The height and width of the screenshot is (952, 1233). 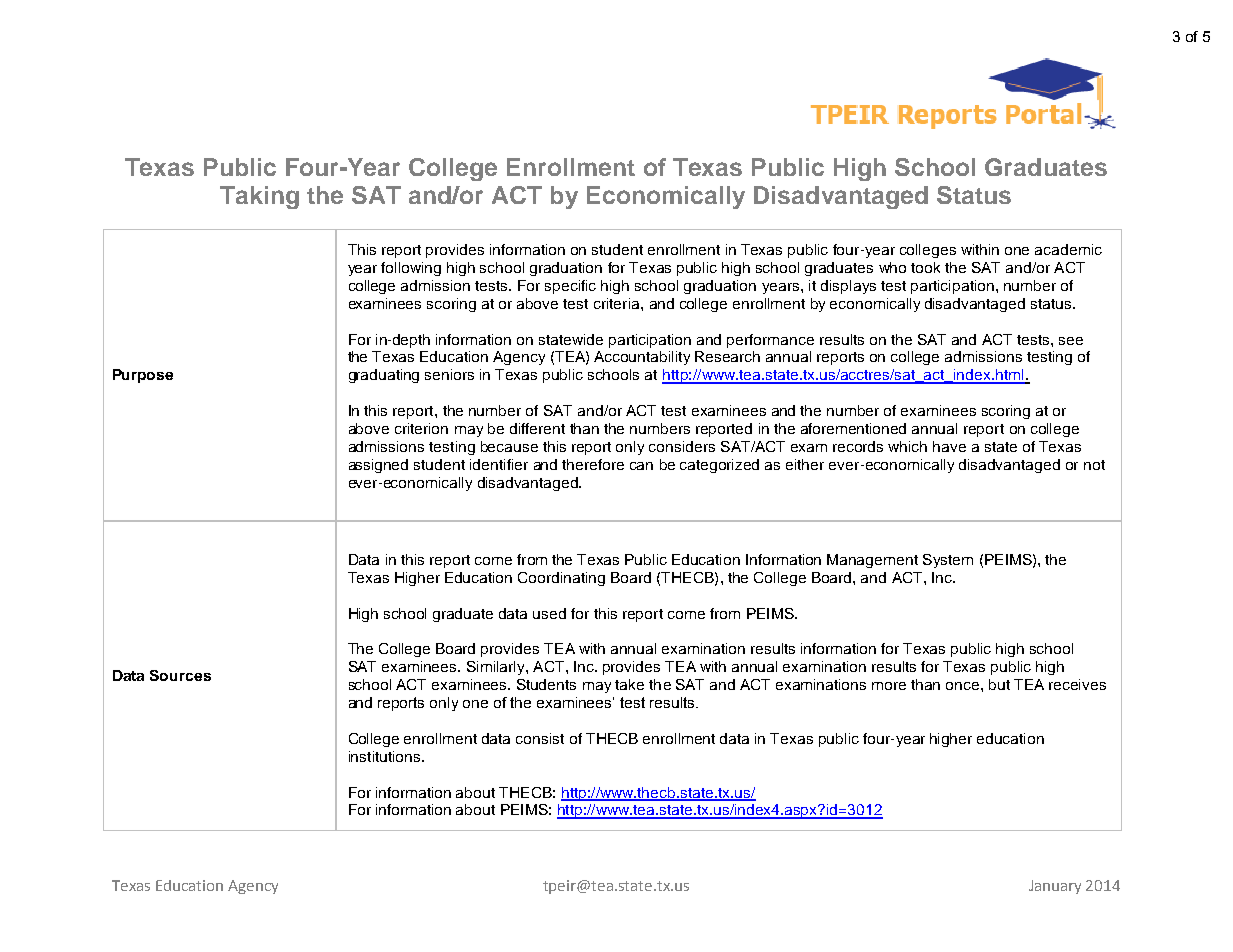 I want to click on considers, so click(x=682, y=446).
